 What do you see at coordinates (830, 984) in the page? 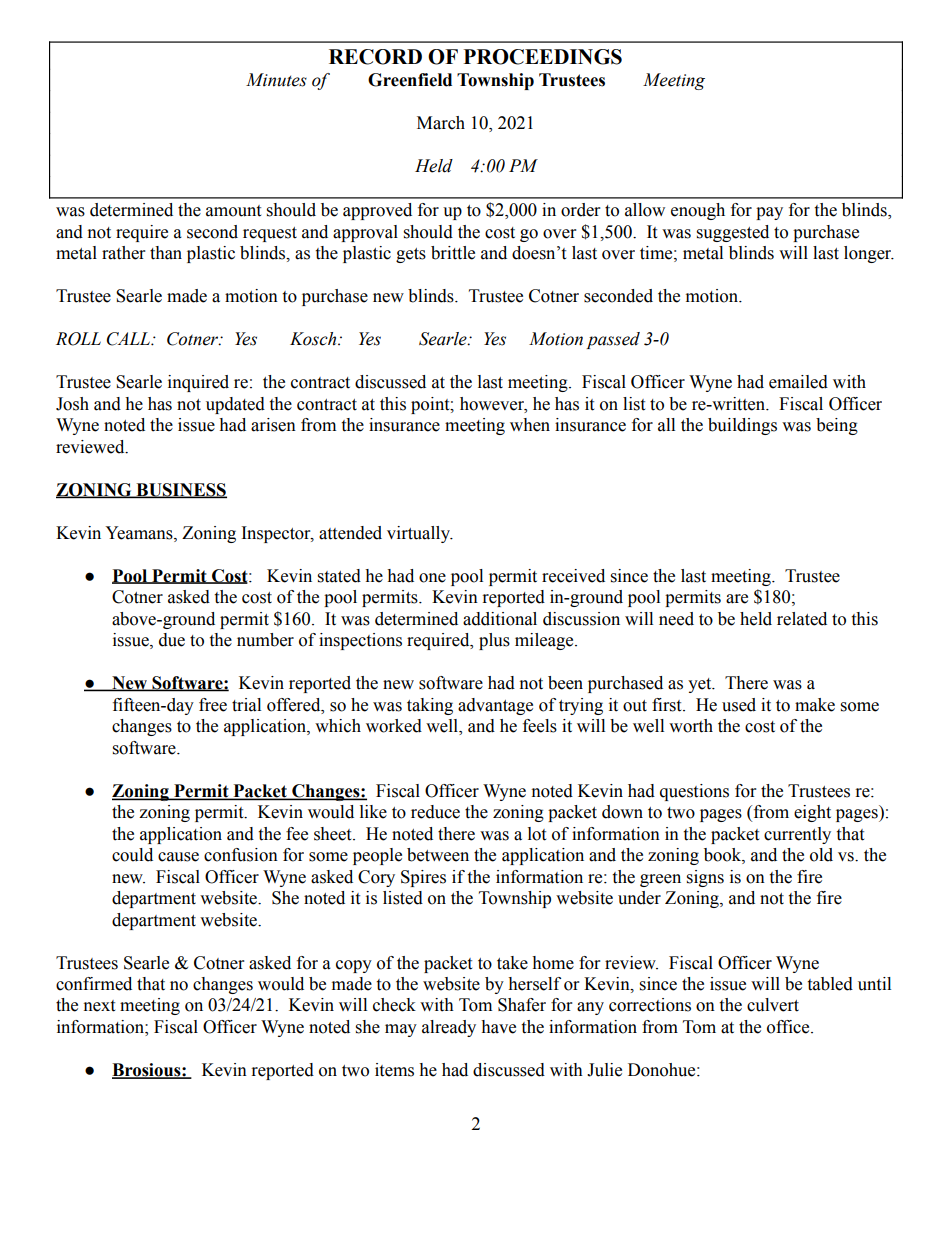
I see `tabled` at bounding box center [830, 984].
